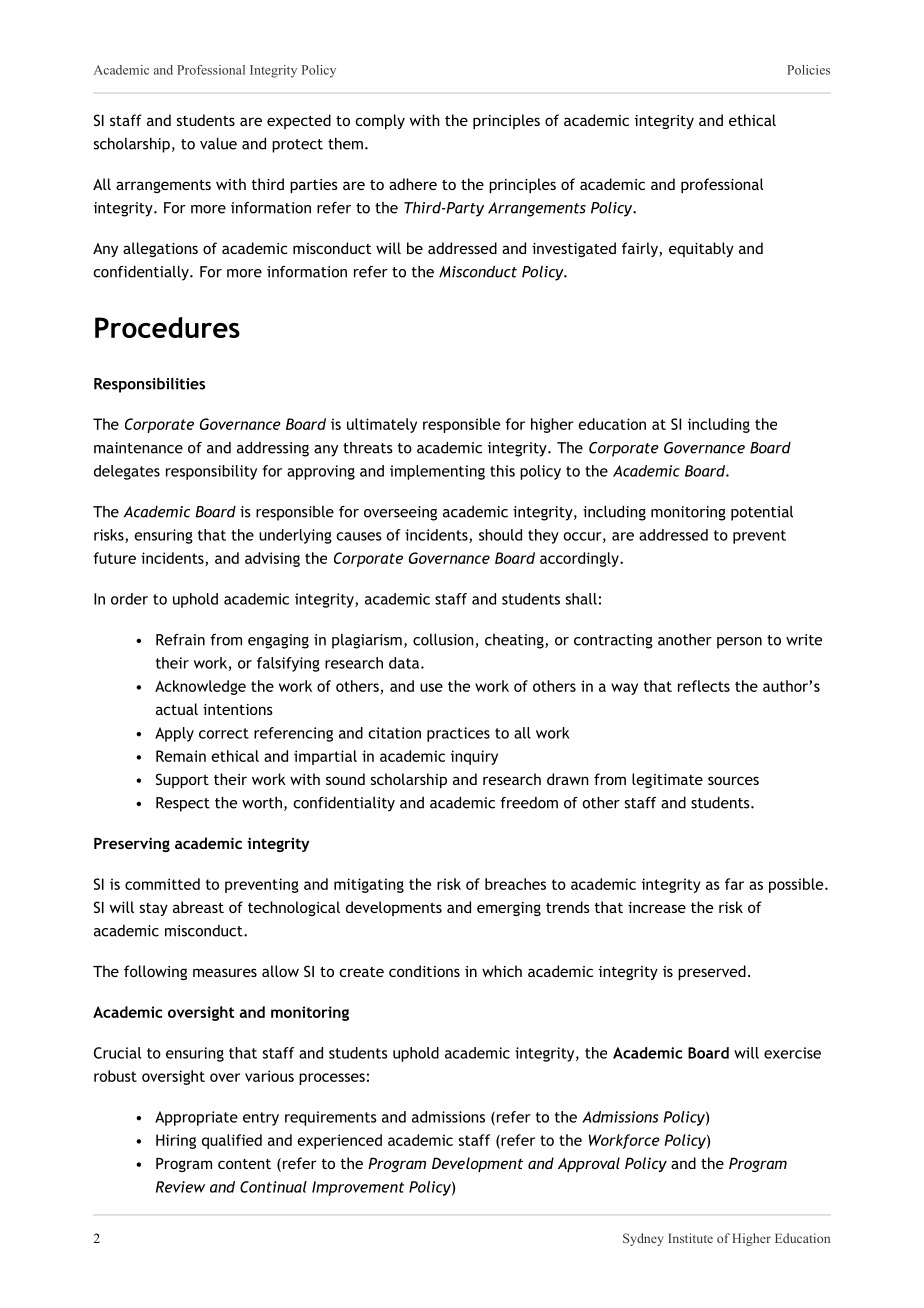 The image size is (924, 1308). What do you see at coordinates (808, 70) in the screenshot?
I see `Policies` at bounding box center [808, 70].
